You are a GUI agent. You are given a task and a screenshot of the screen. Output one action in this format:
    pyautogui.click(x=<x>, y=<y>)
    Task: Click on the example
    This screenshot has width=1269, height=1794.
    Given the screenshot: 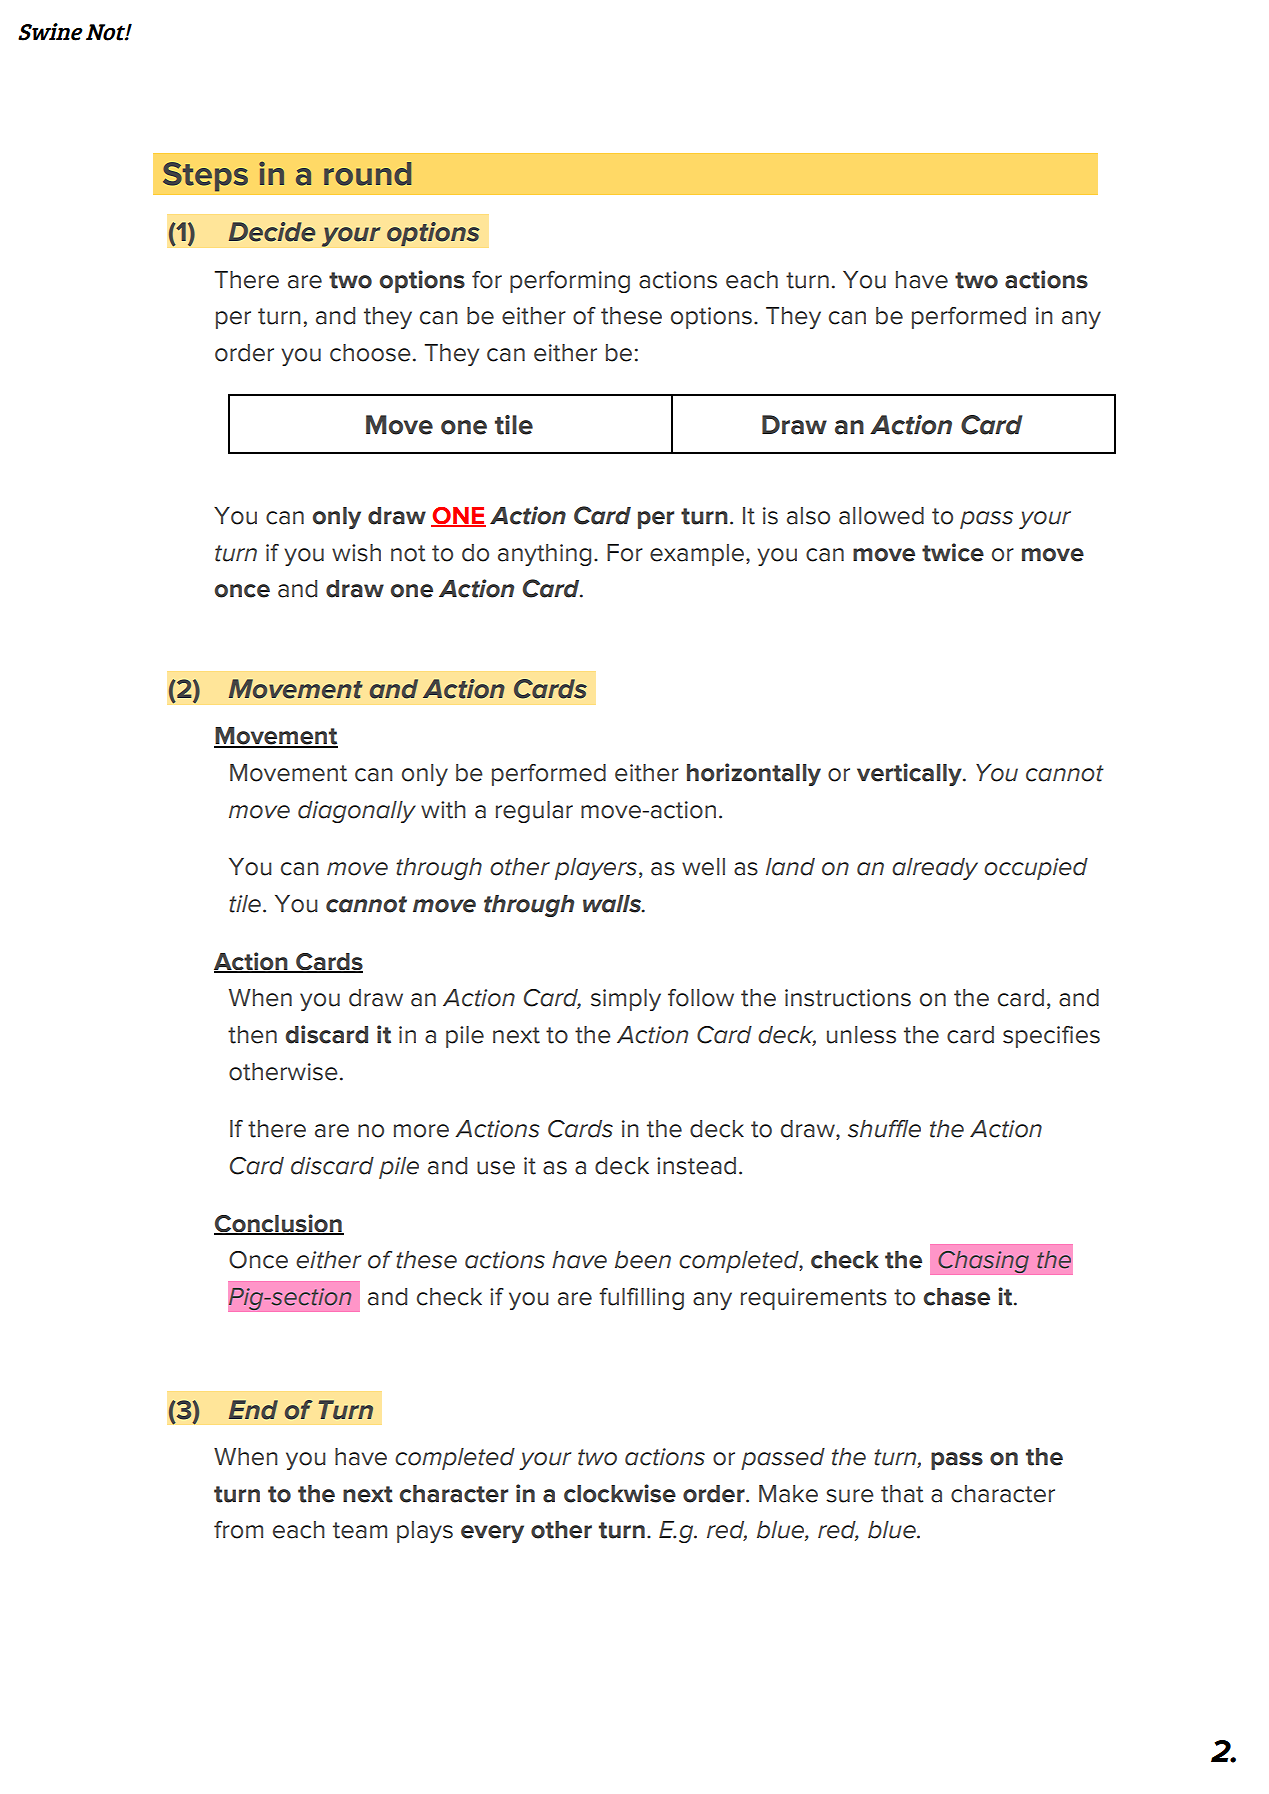 What is the action you would take?
    pyautogui.click(x=697, y=555)
